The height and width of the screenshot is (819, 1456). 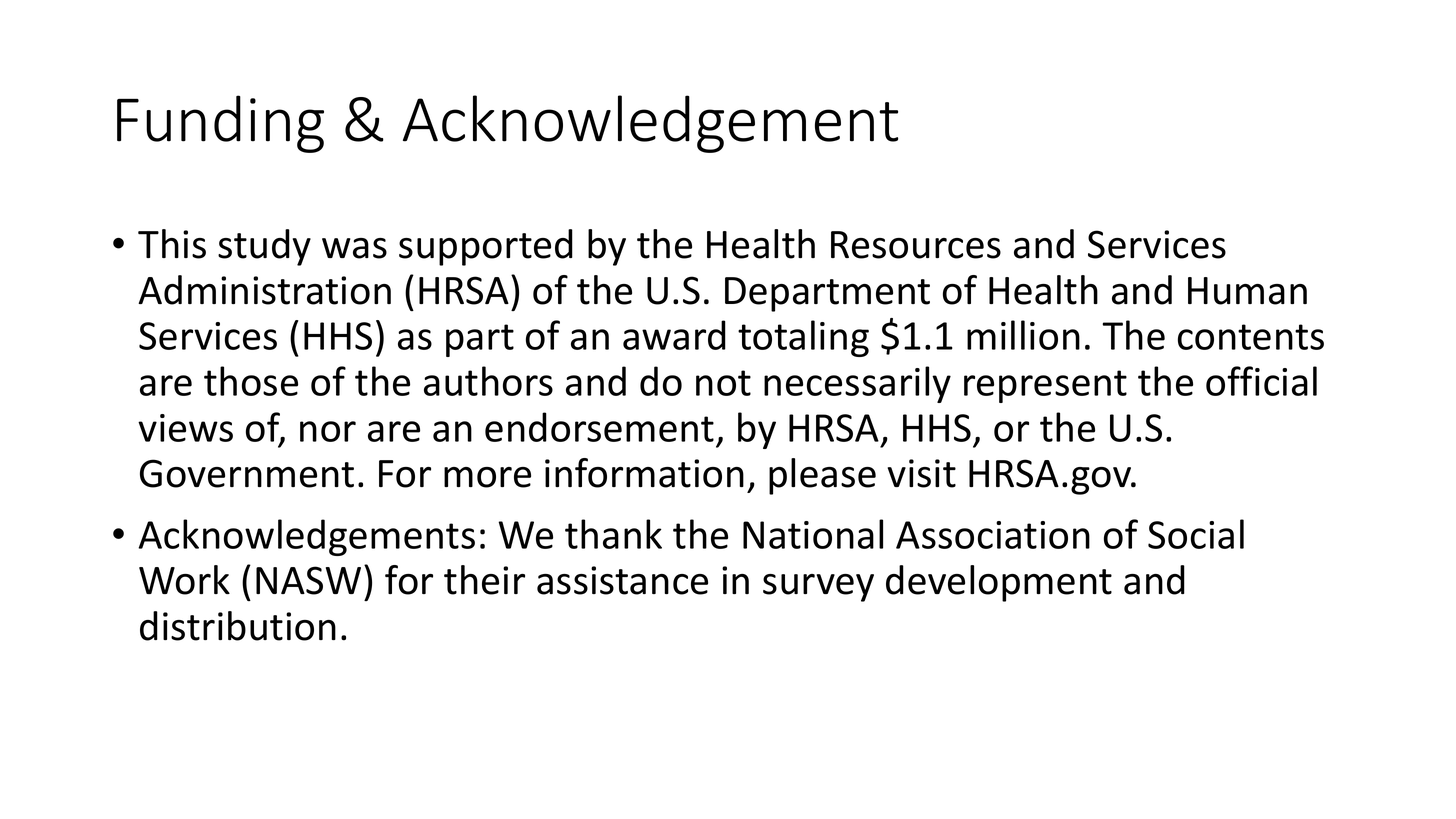 I want to click on represent, so click(x=1045, y=386).
